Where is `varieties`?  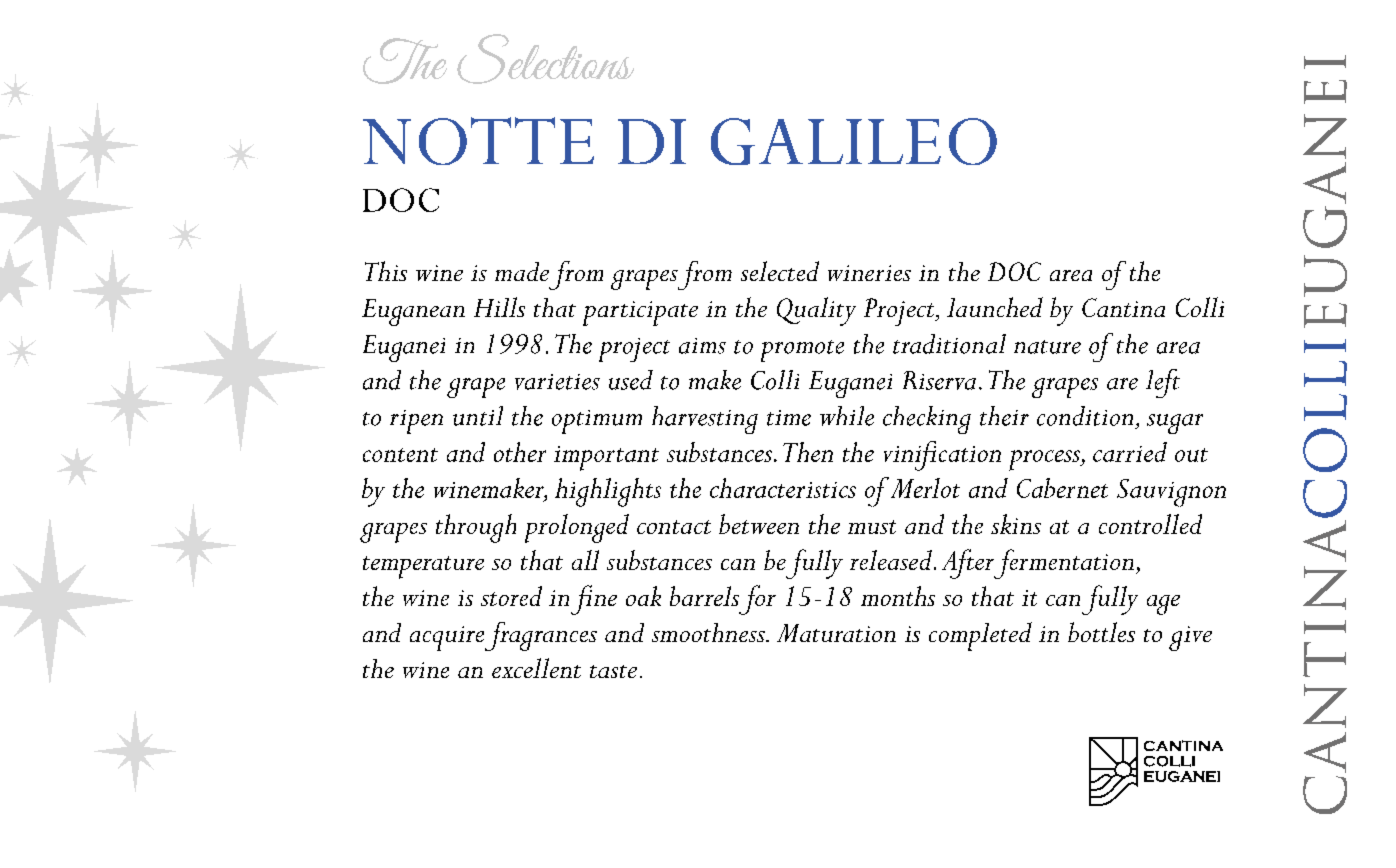 varieties is located at coordinates (557, 382).
